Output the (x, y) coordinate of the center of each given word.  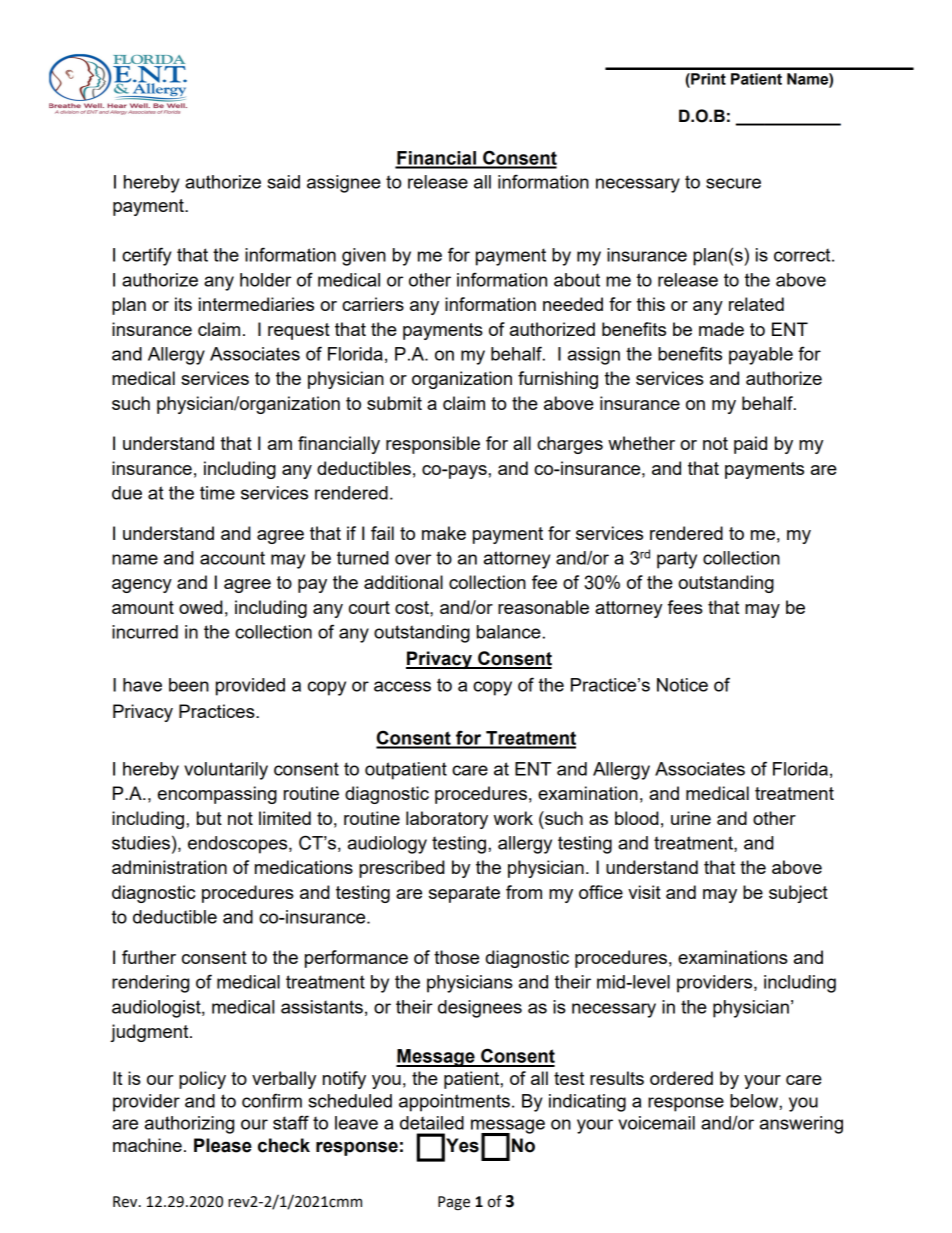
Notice (682, 685)
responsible (433, 445)
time (217, 493)
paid (750, 445)
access (402, 686)
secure (733, 183)
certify (146, 256)
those (456, 957)
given (364, 257)
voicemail (656, 1123)
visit (644, 892)
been (189, 685)
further (149, 957)
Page (454, 1203)
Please (223, 1145)
